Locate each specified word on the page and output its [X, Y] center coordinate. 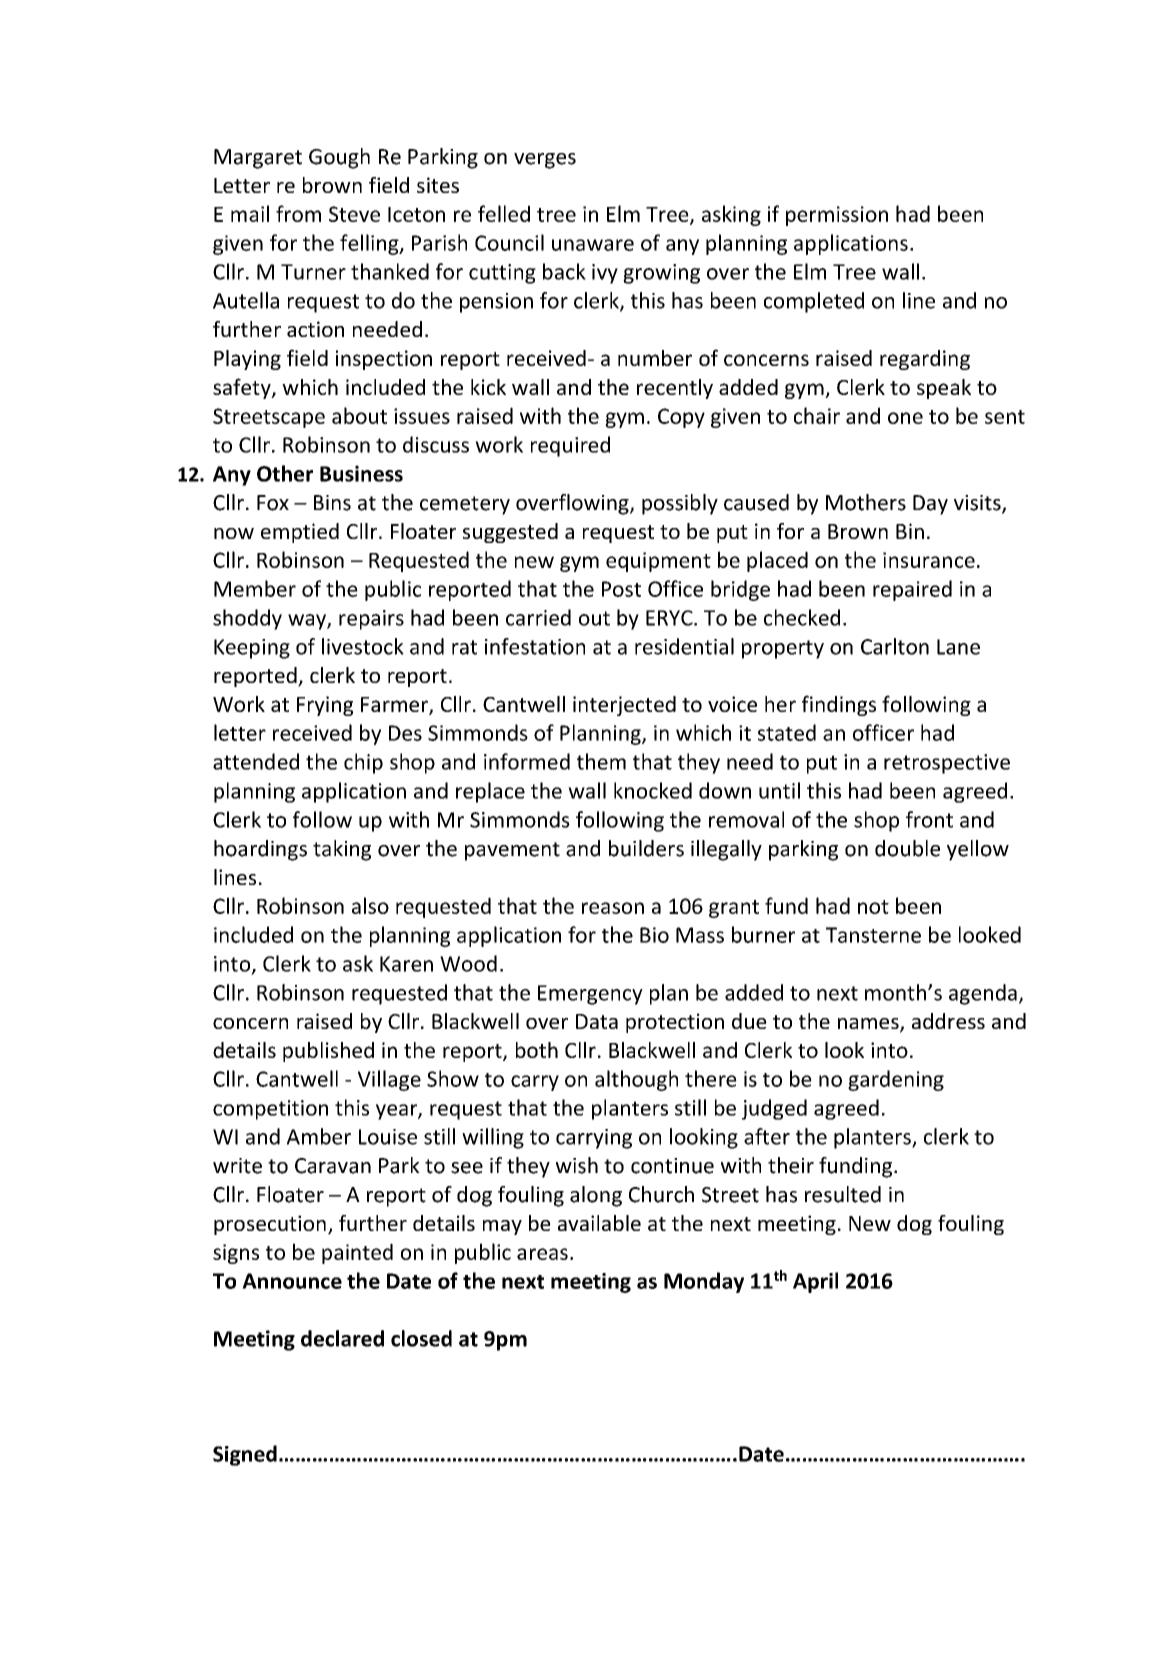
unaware [593, 245]
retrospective [947, 764]
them [601, 761]
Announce [292, 1281]
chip [363, 763]
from [298, 213]
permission [837, 216]
